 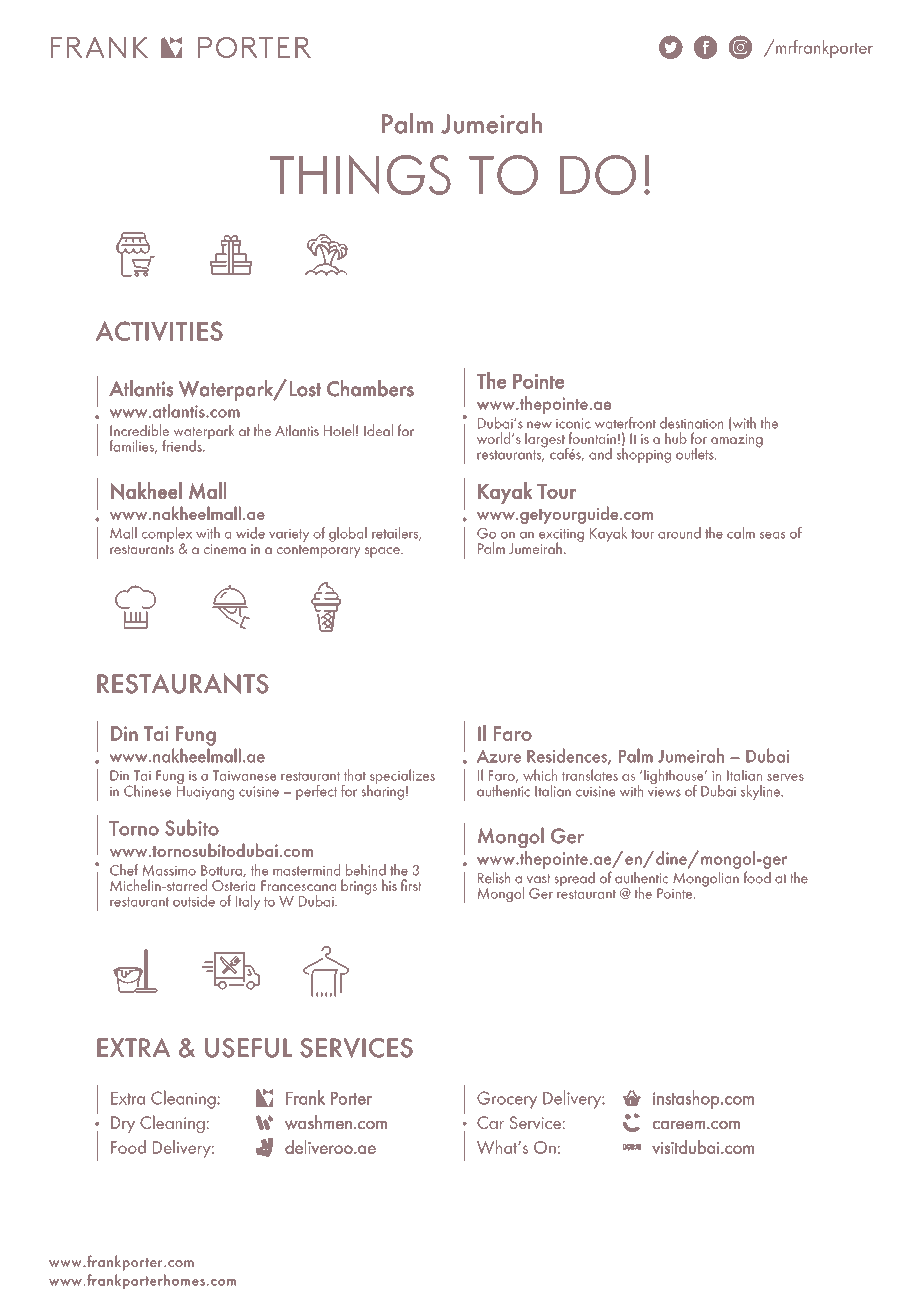 I want to click on hub, so click(x=676, y=438).
